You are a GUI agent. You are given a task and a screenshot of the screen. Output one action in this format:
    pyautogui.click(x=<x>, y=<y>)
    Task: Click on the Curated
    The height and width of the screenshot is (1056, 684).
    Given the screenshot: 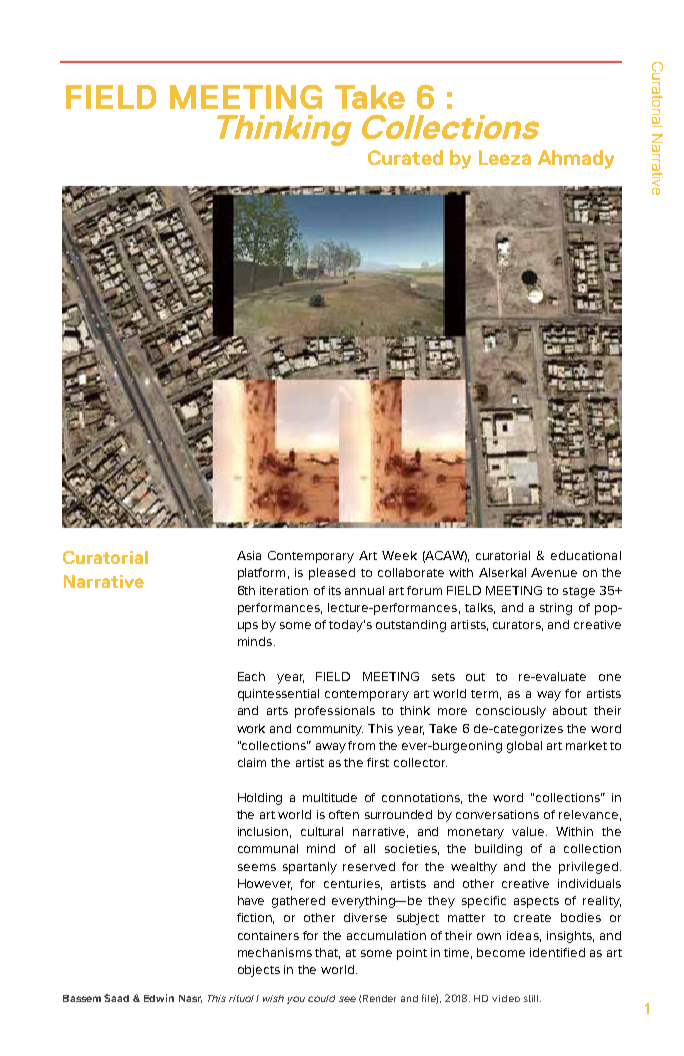 What is the action you would take?
    pyautogui.click(x=405, y=157)
